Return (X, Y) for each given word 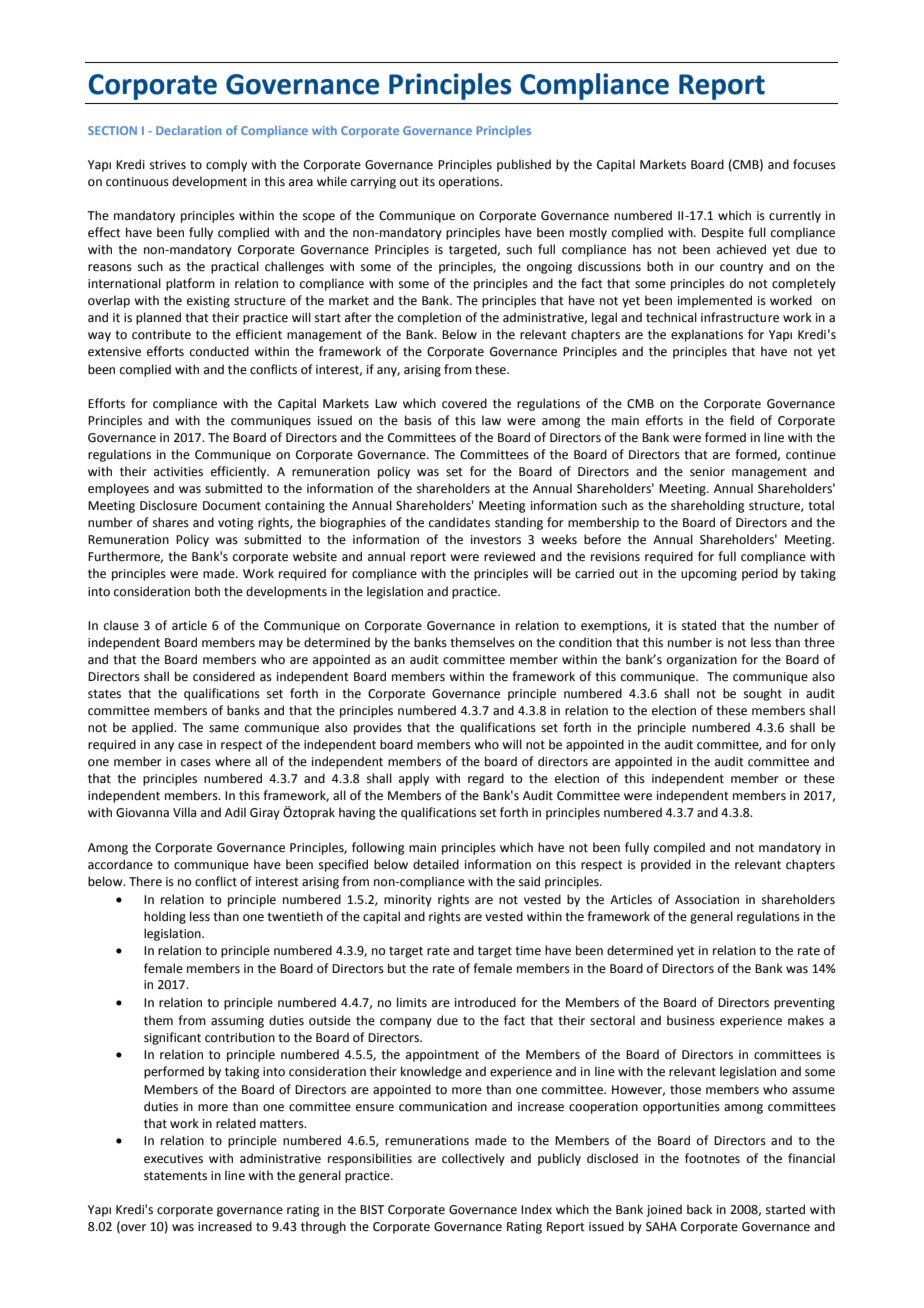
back (699, 1209)
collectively (473, 1159)
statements (175, 1176)
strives (168, 165)
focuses (814, 164)
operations (470, 183)
